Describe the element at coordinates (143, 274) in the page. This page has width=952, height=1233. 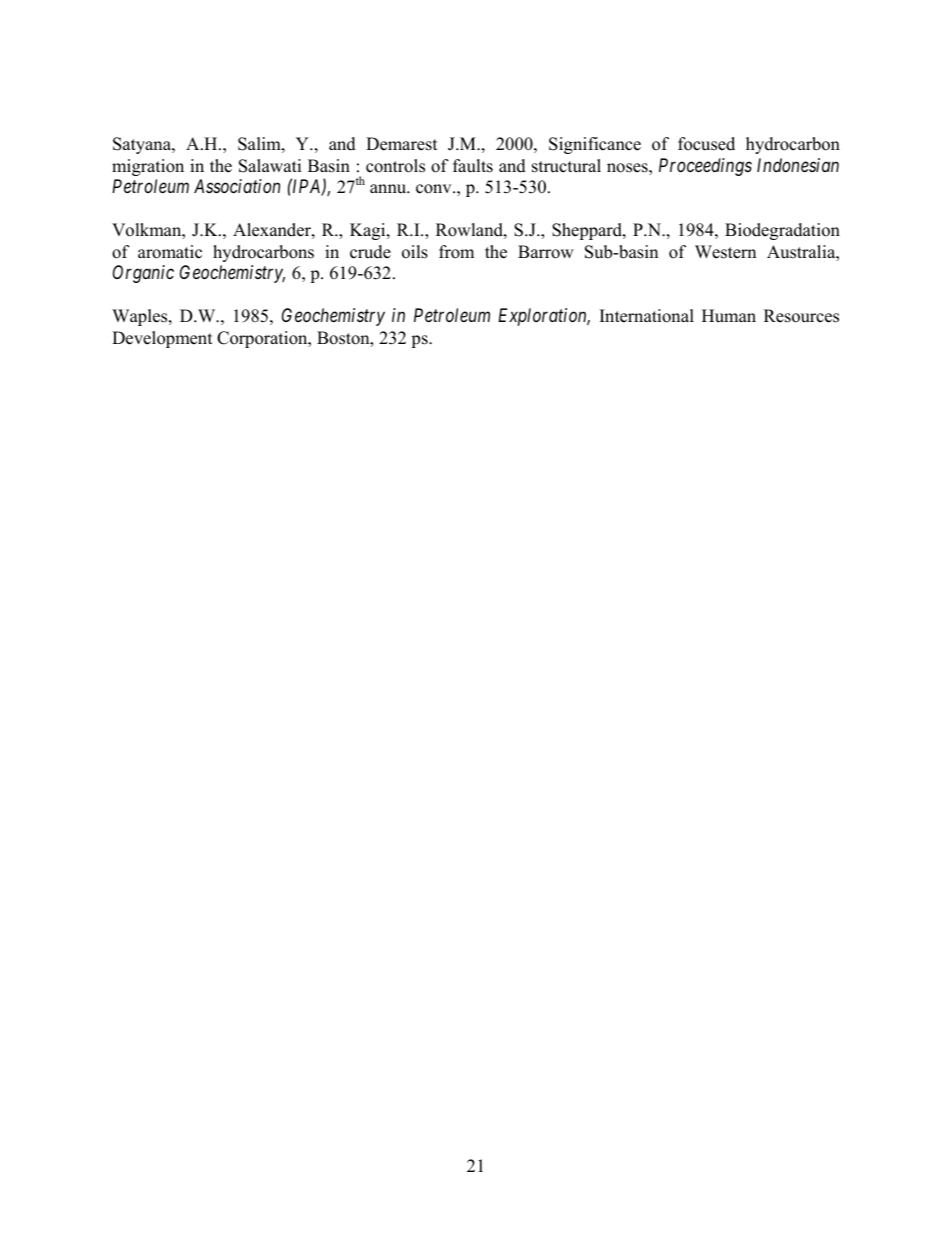
I see `Organic` at that location.
